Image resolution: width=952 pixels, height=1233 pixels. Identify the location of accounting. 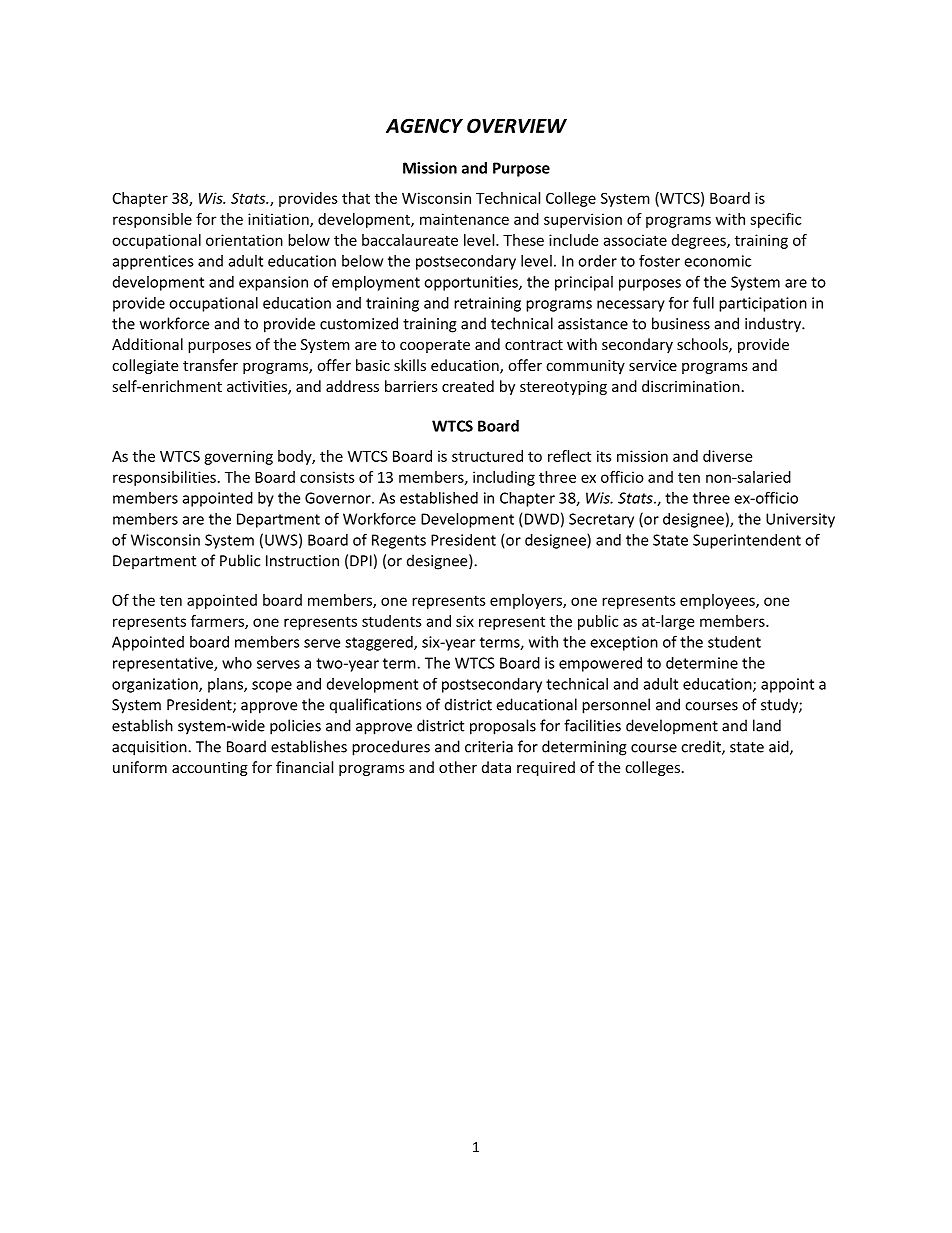
(210, 769).
